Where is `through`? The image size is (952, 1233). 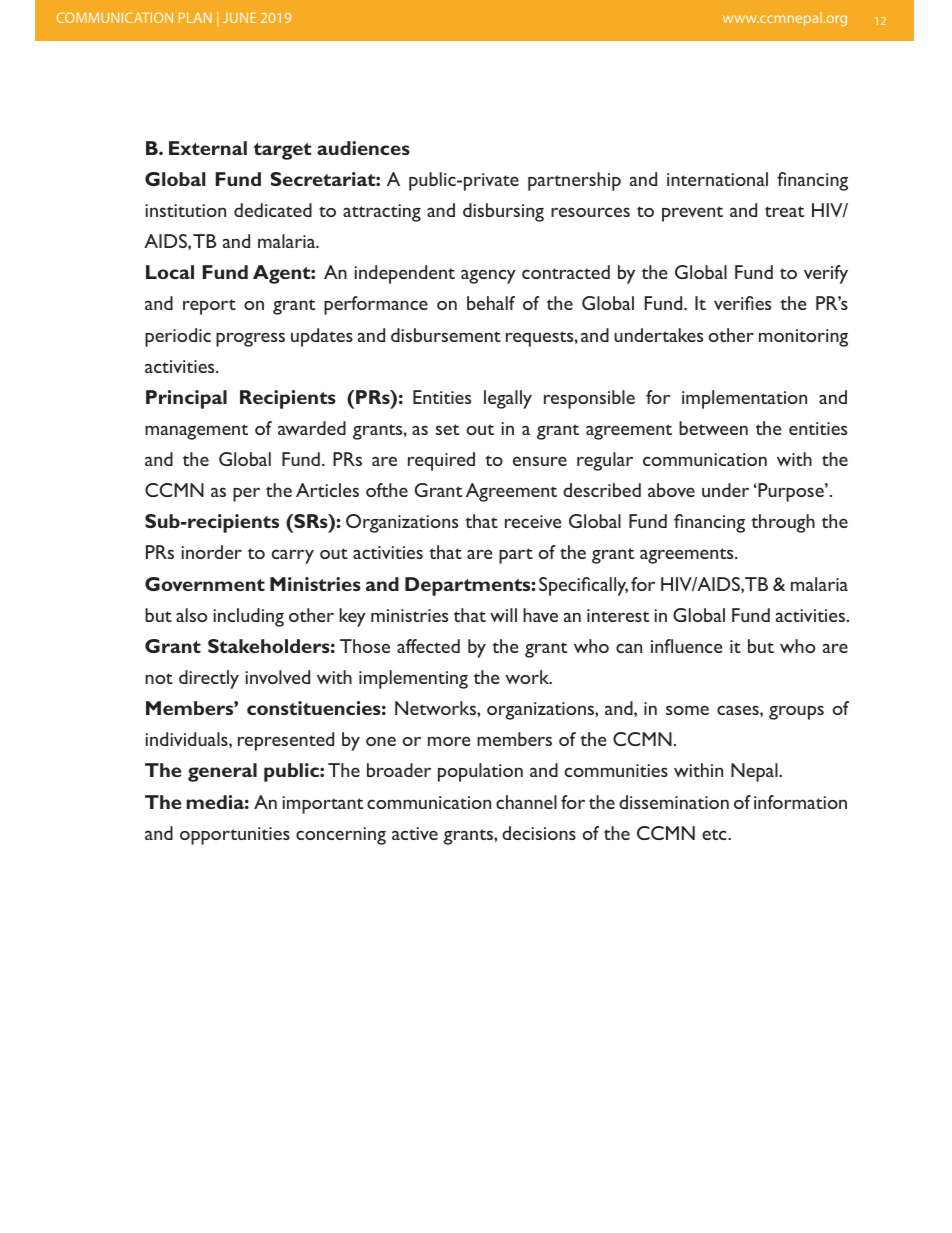 through is located at coordinates (783, 523).
